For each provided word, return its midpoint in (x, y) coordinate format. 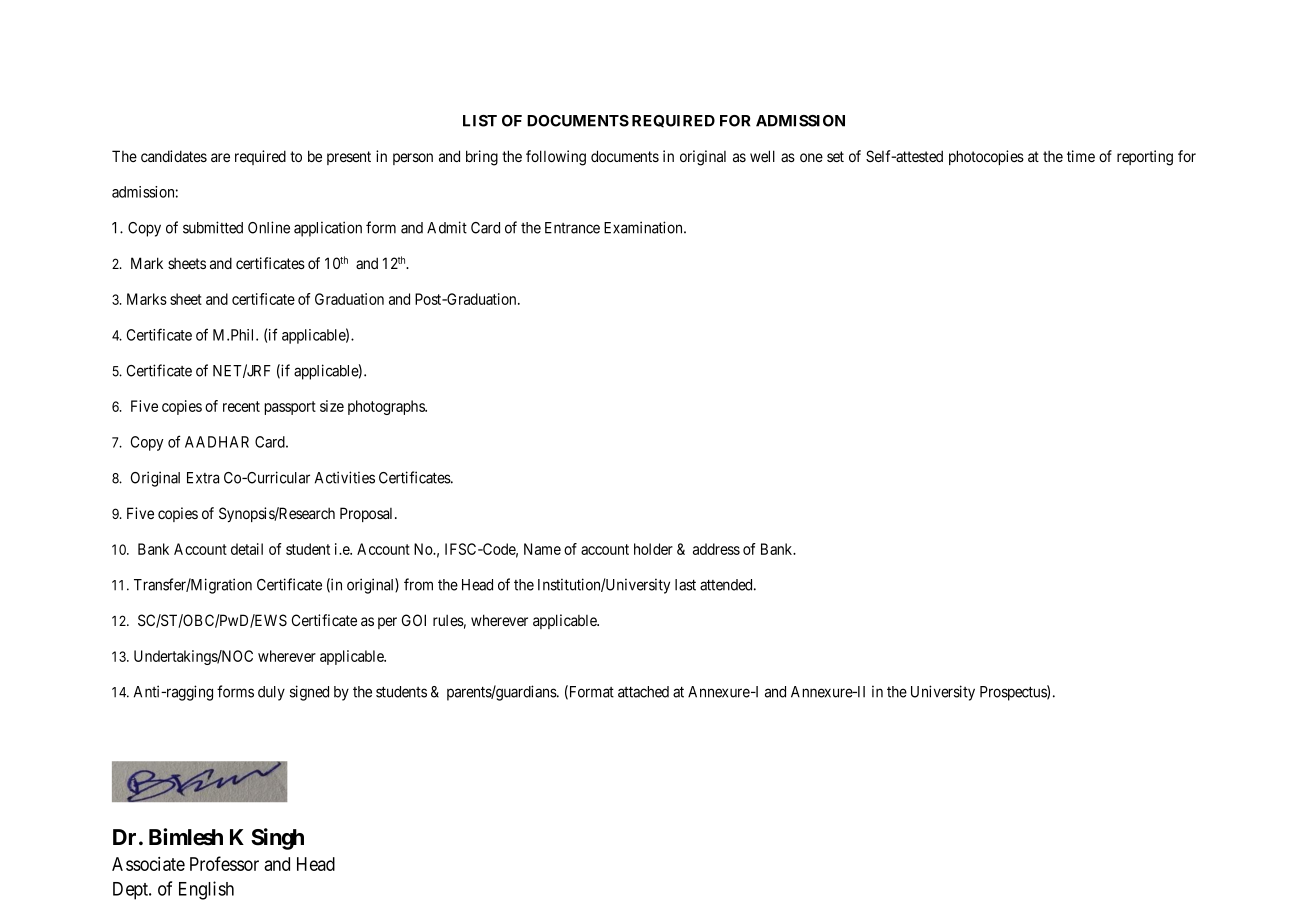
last (685, 585)
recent (241, 406)
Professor (224, 863)
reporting (1145, 158)
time (1081, 156)
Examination (644, 227)
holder (653, 549)
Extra (203, 478)
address (716, 549)
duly (271, 693)
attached (643, 692)
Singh (277, 839)
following (556, 158)
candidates (174, 156)
